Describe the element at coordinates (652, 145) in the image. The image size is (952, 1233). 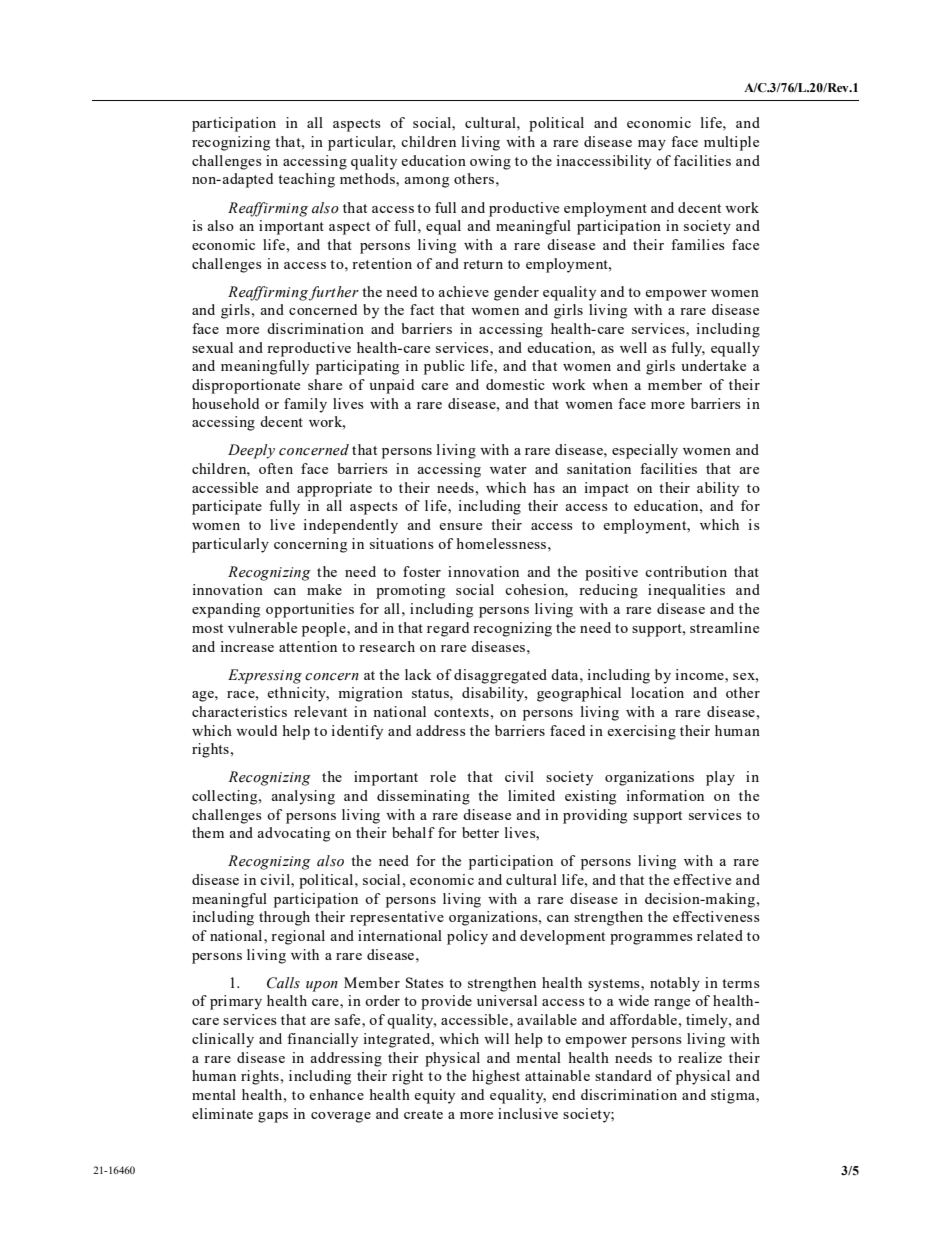
I see `may` at that location.
